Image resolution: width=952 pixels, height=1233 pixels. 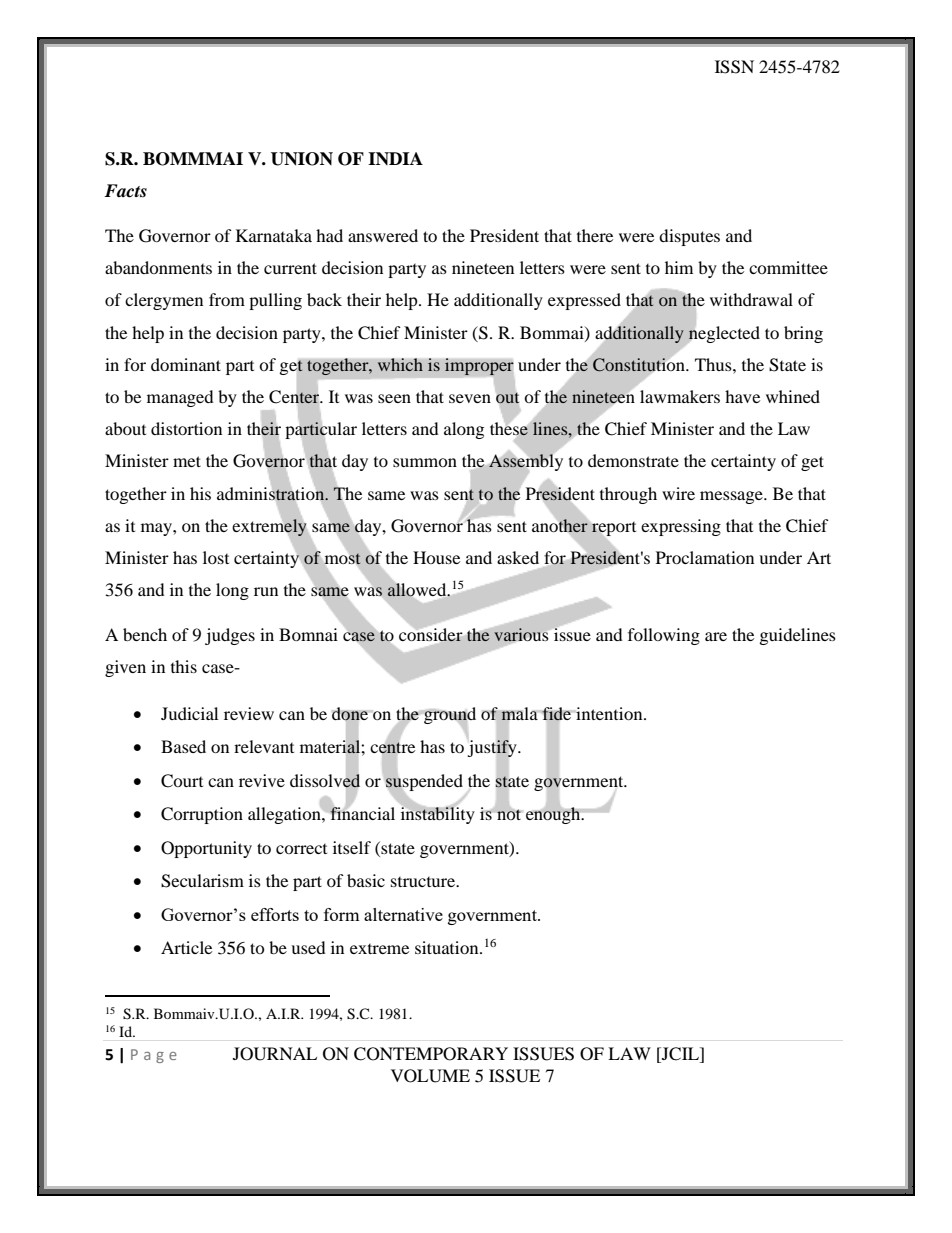 What do you see at coordinates (479, 367) in the document?
I see `improper` at bounding box center [479, 367].
